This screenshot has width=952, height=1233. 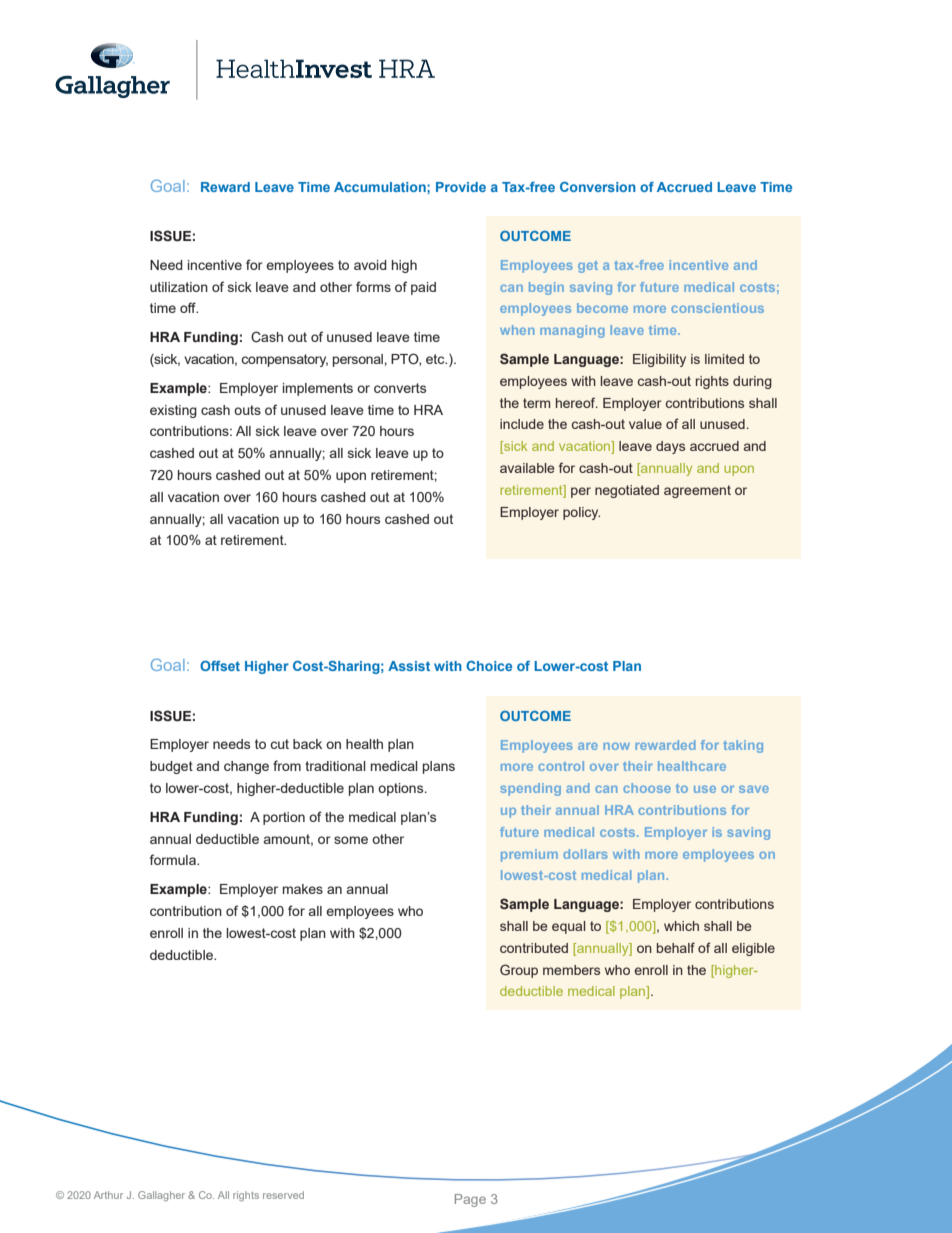 What do you see at coordinates (461, 187) in the screenshot?
I see `Provide` at bounding box center [461, 187].
